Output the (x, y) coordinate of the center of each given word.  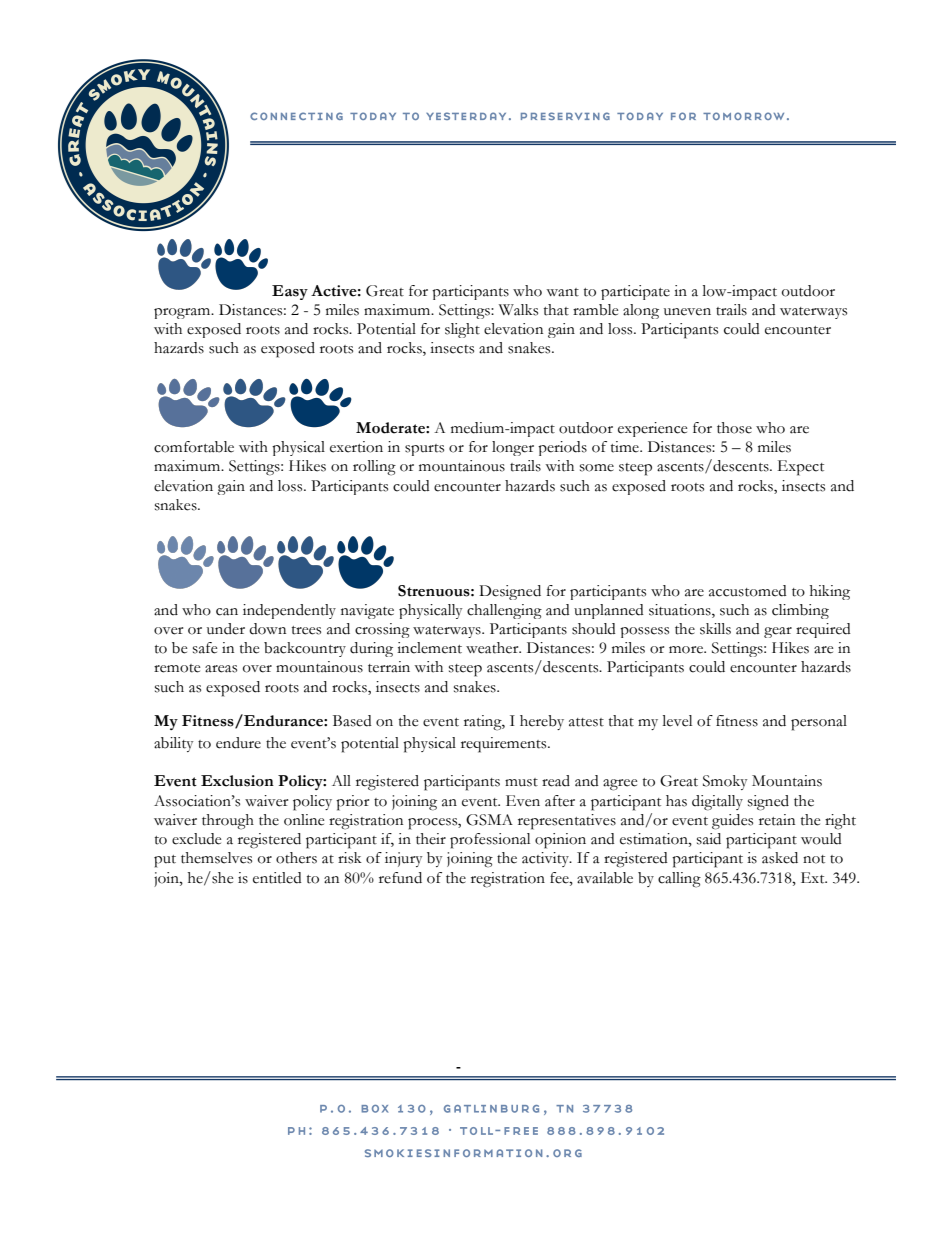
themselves (216, 858)
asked (780, 858)
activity (546, 859)
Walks (518, 310)
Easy (290, 292)
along (641, 311)
